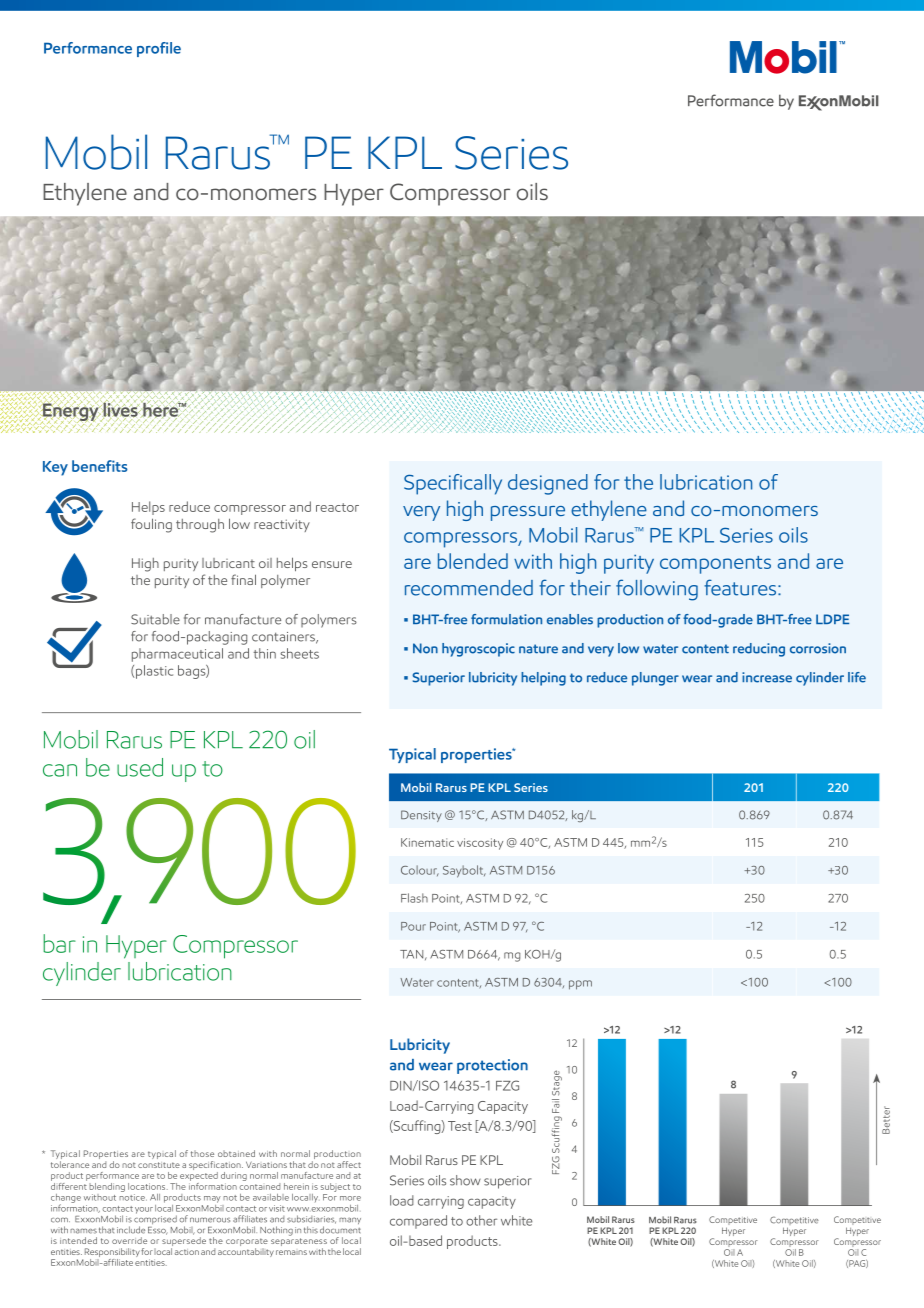 This document has width=924, height=1308. I want to click on components, so click(715, 565).
